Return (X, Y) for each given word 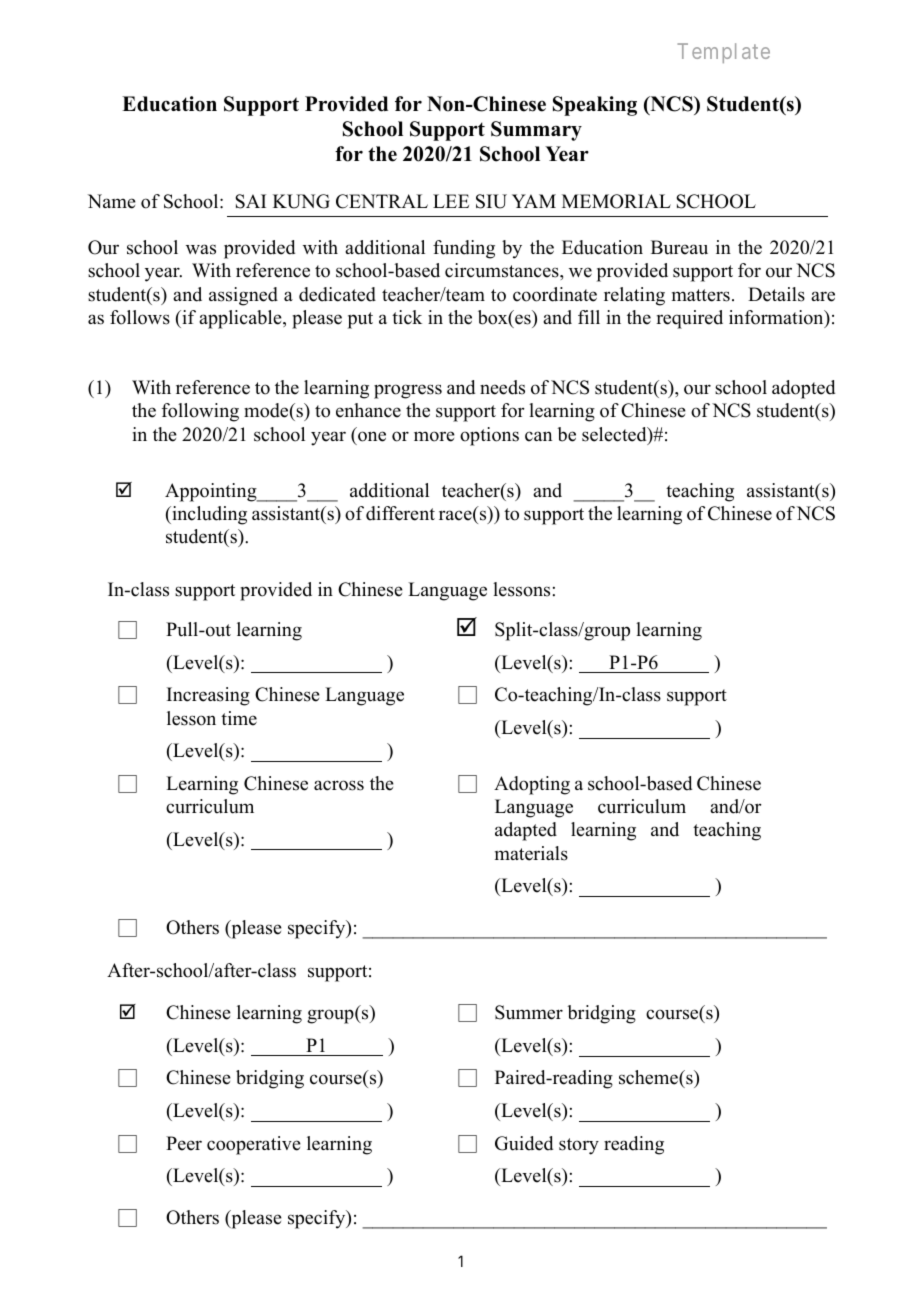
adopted (803, 389)
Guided (524, 1143)
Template (724, 53)
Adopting (532, 785)
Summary (536, 131)
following (200, 412)
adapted (526, 831)
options (489, 436)
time (239, 718)
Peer (184, 1143)
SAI (250, 201)
